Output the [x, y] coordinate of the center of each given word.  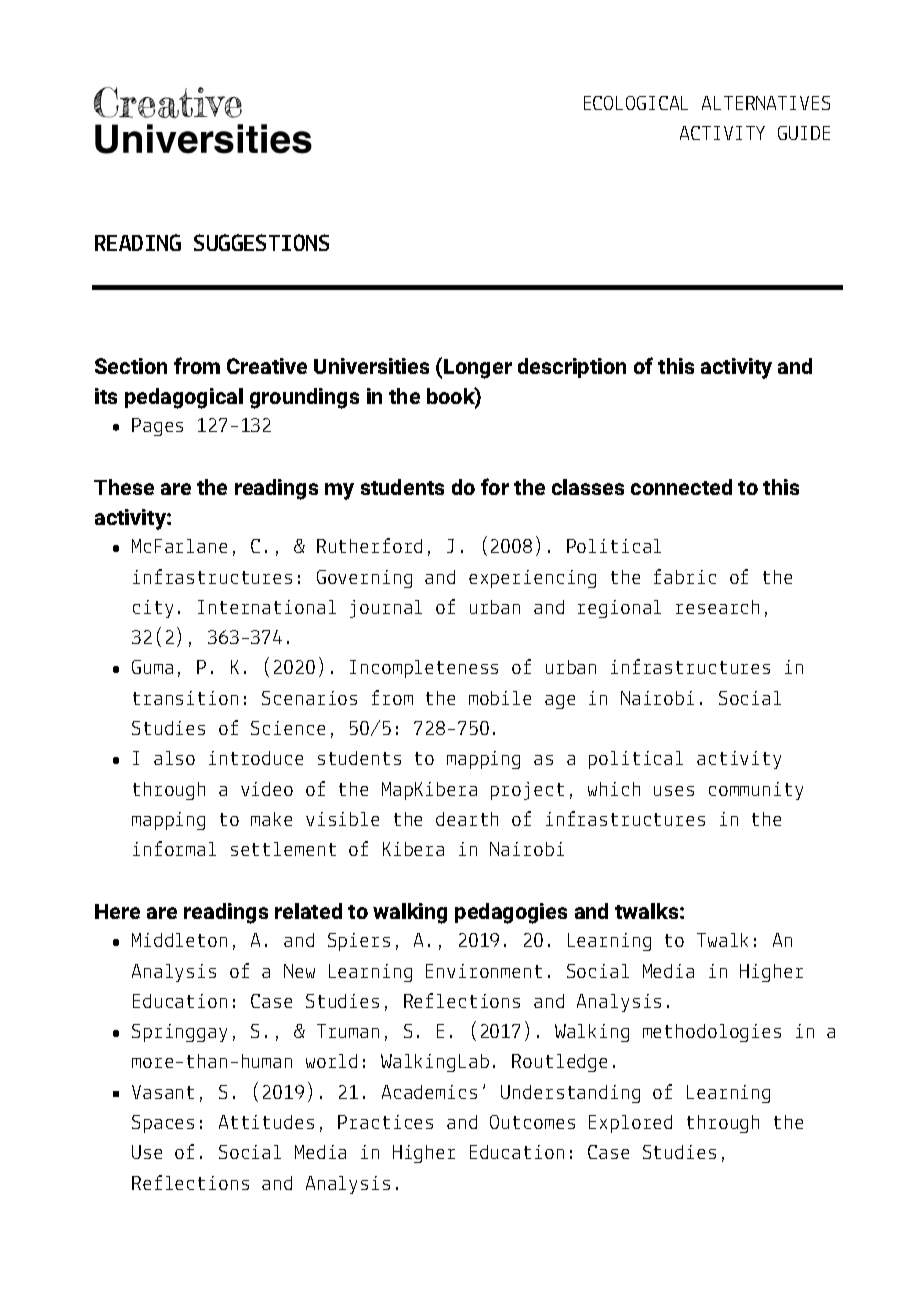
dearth [467, 819]
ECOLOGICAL [636, 103]
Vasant [163, 1092]
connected [681, 487]
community [756, 791]
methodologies [712, 1033]
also [174, 758]
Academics [429, 1092]
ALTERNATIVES [766, 103]
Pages [157, 427]
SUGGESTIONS [261, 242]
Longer [478, 369]
